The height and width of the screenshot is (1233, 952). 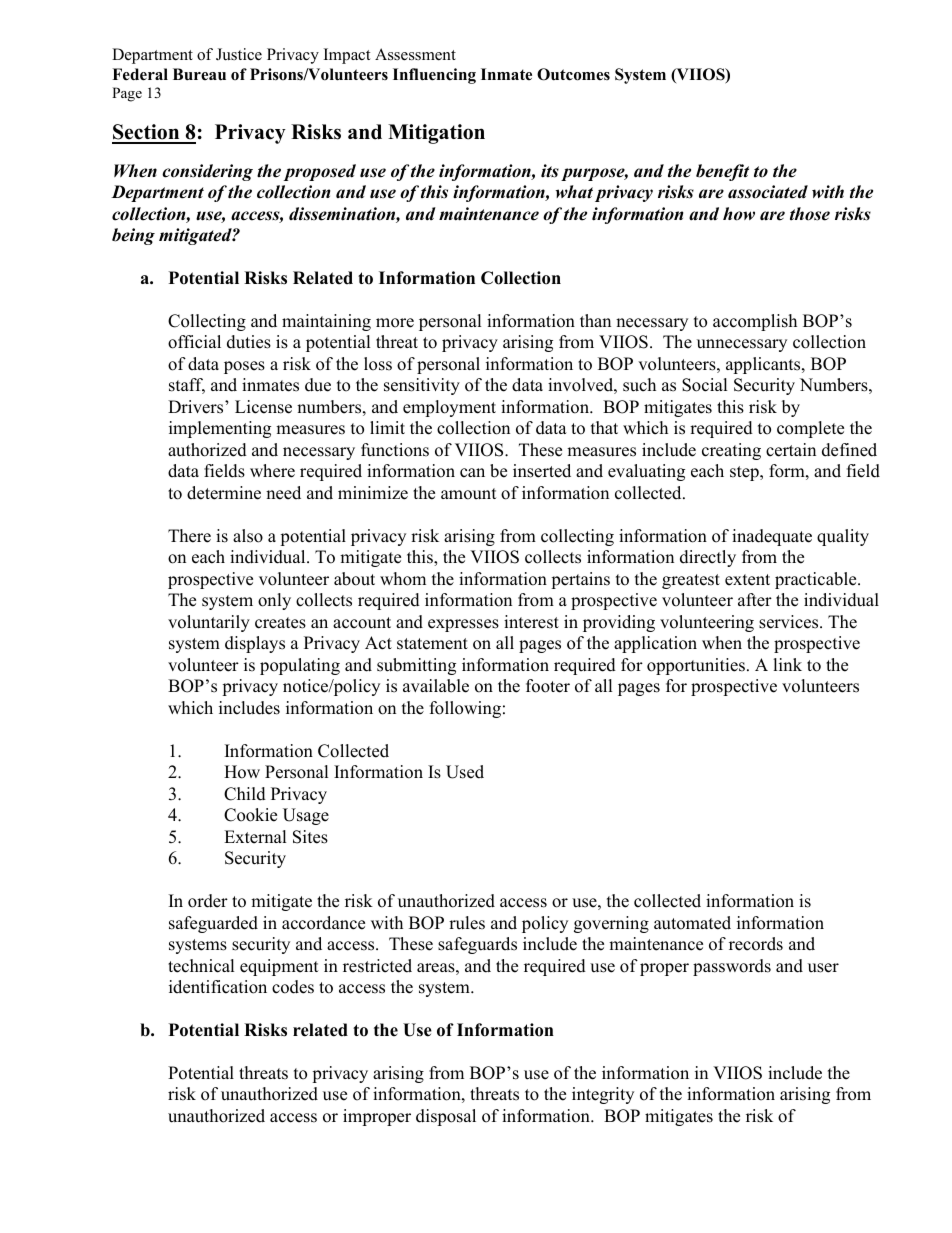 I want to click on employment, so click(x=449, y=408).
